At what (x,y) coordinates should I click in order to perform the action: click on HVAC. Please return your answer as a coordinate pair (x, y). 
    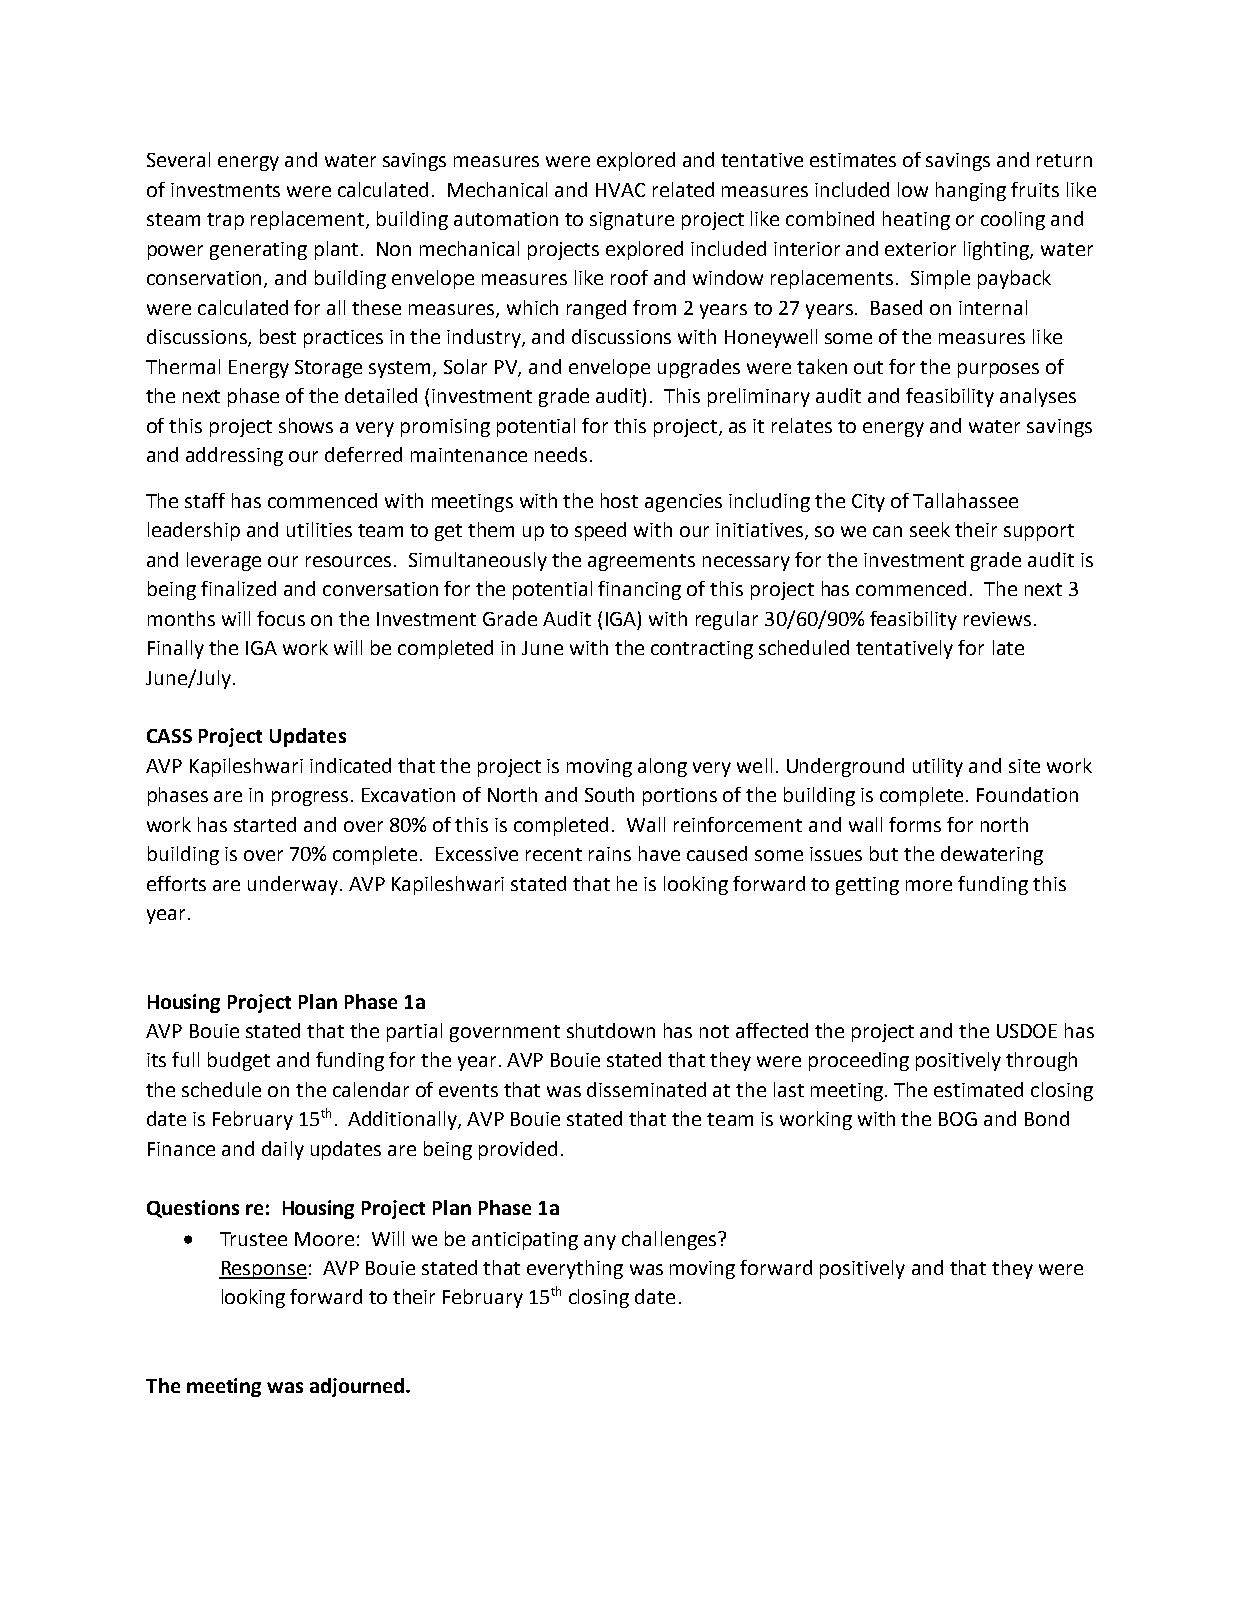
    Looking at the image, I should click on (620, 190).
